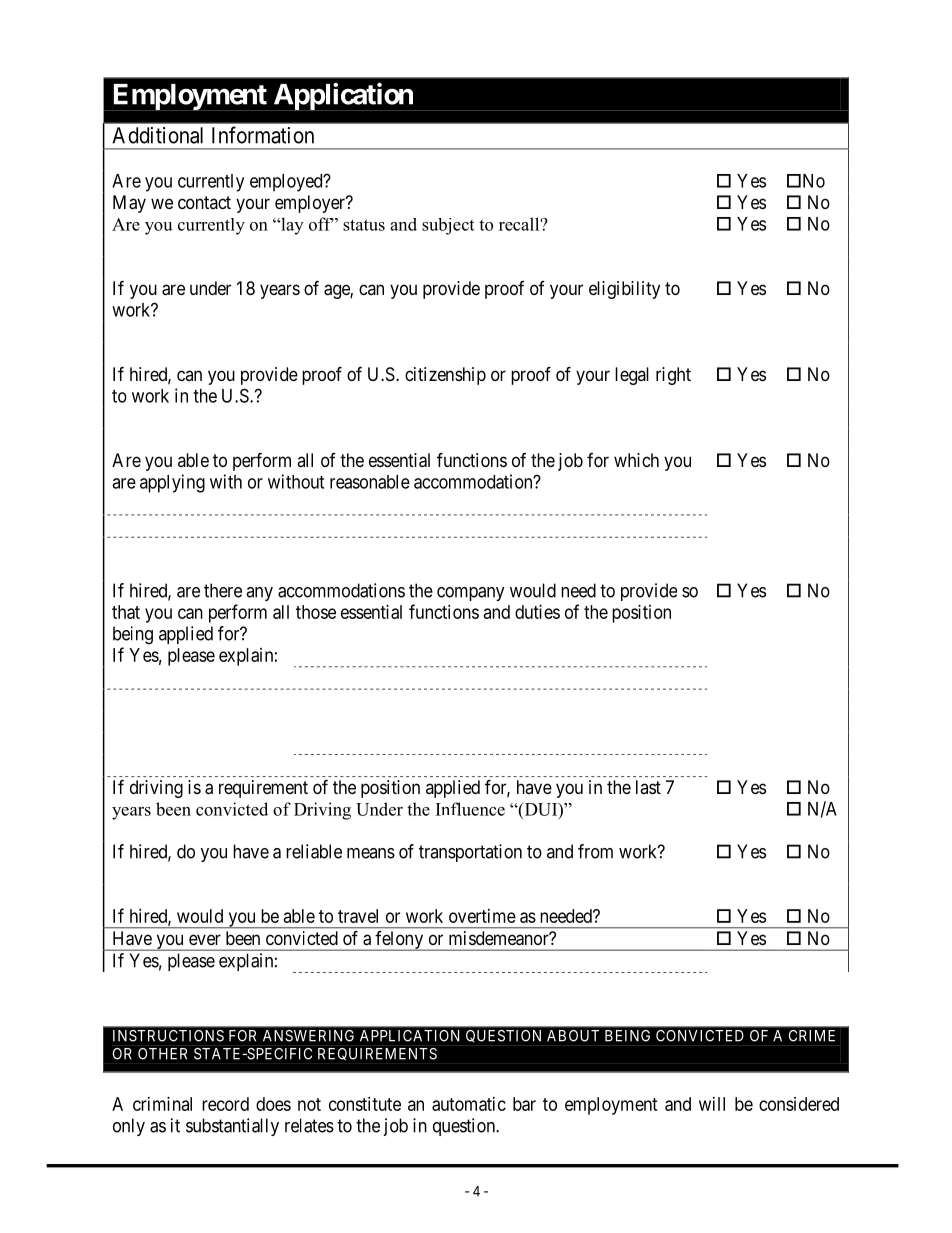 This screenshot has width=952, height=1233. Describe the element at coordinates (470, 853) in the screenshot. I see `transportation` at that location.
